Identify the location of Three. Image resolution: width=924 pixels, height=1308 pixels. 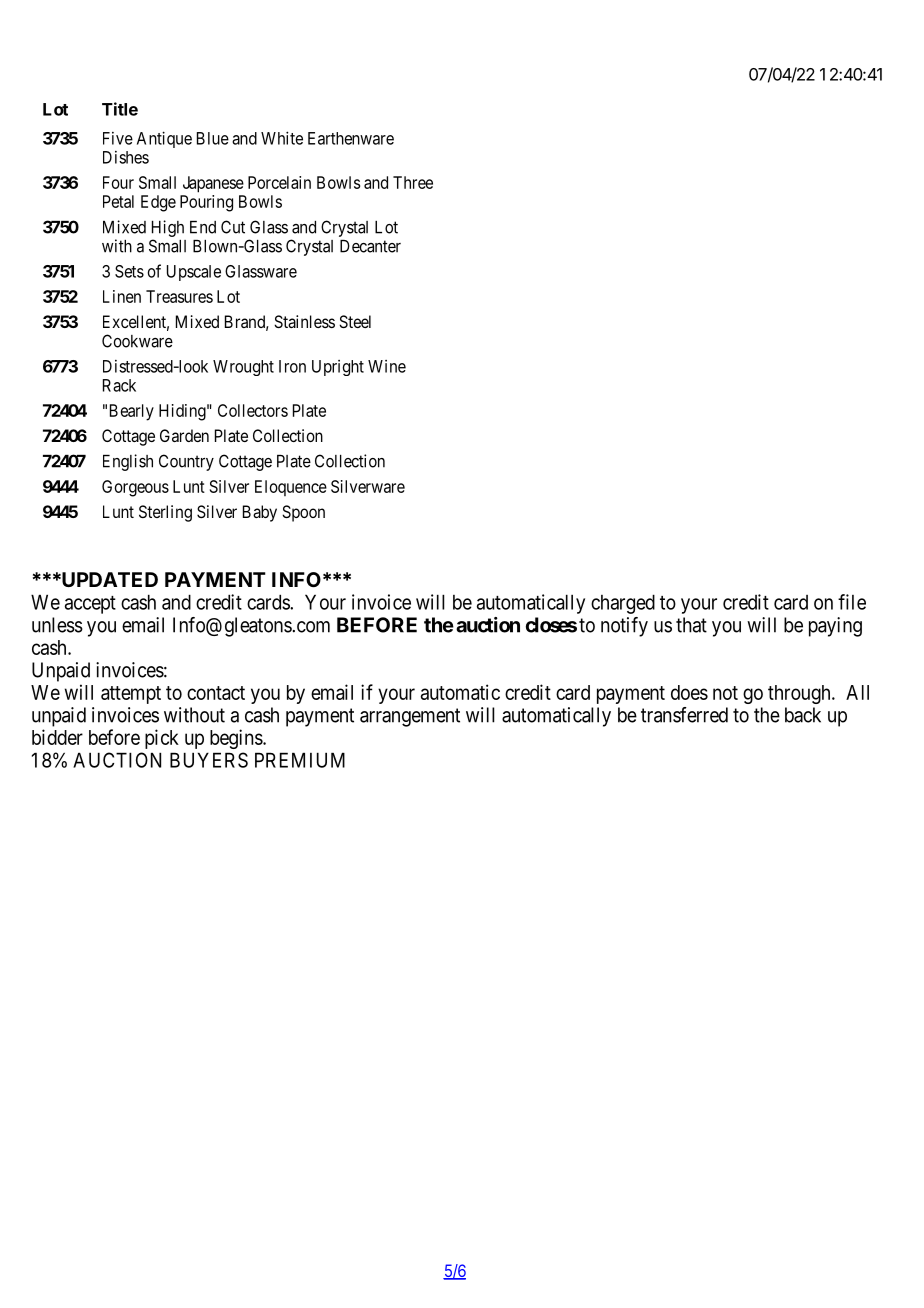
(413, 182).
